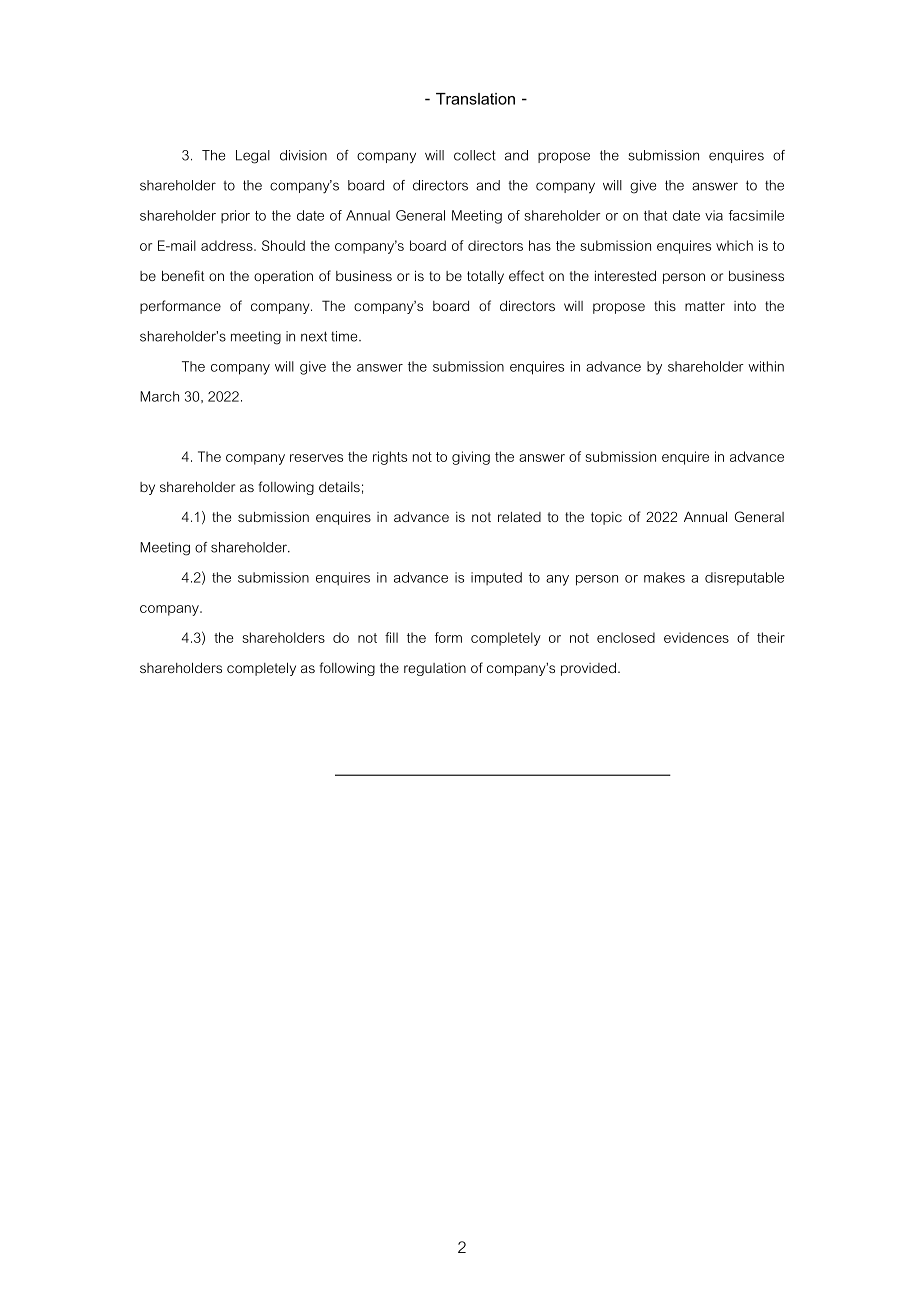 The height and width of the screenshot is (1308, 924). I want to click on regulation, so click(435, 669).
